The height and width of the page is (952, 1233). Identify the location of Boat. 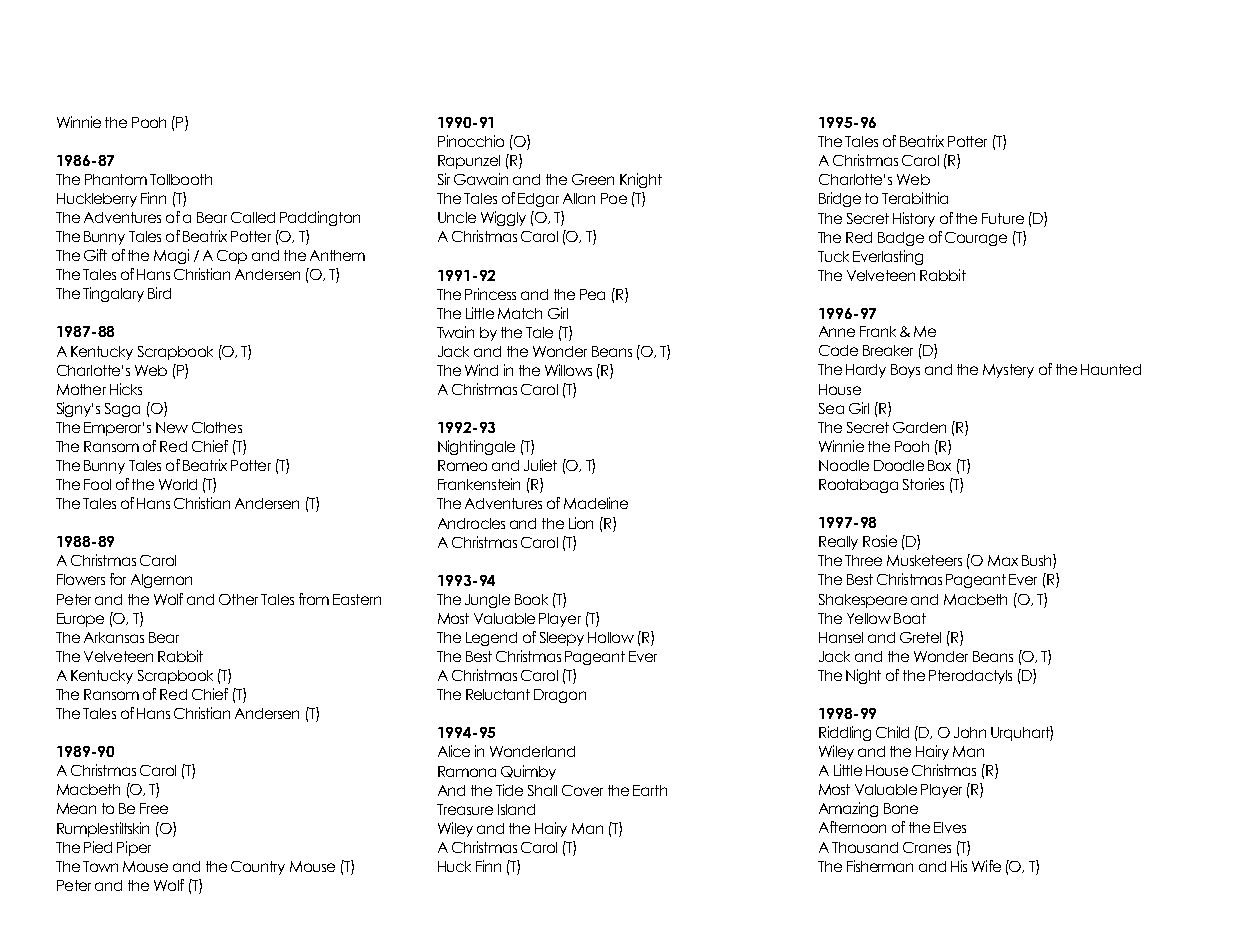
(910, 618).
